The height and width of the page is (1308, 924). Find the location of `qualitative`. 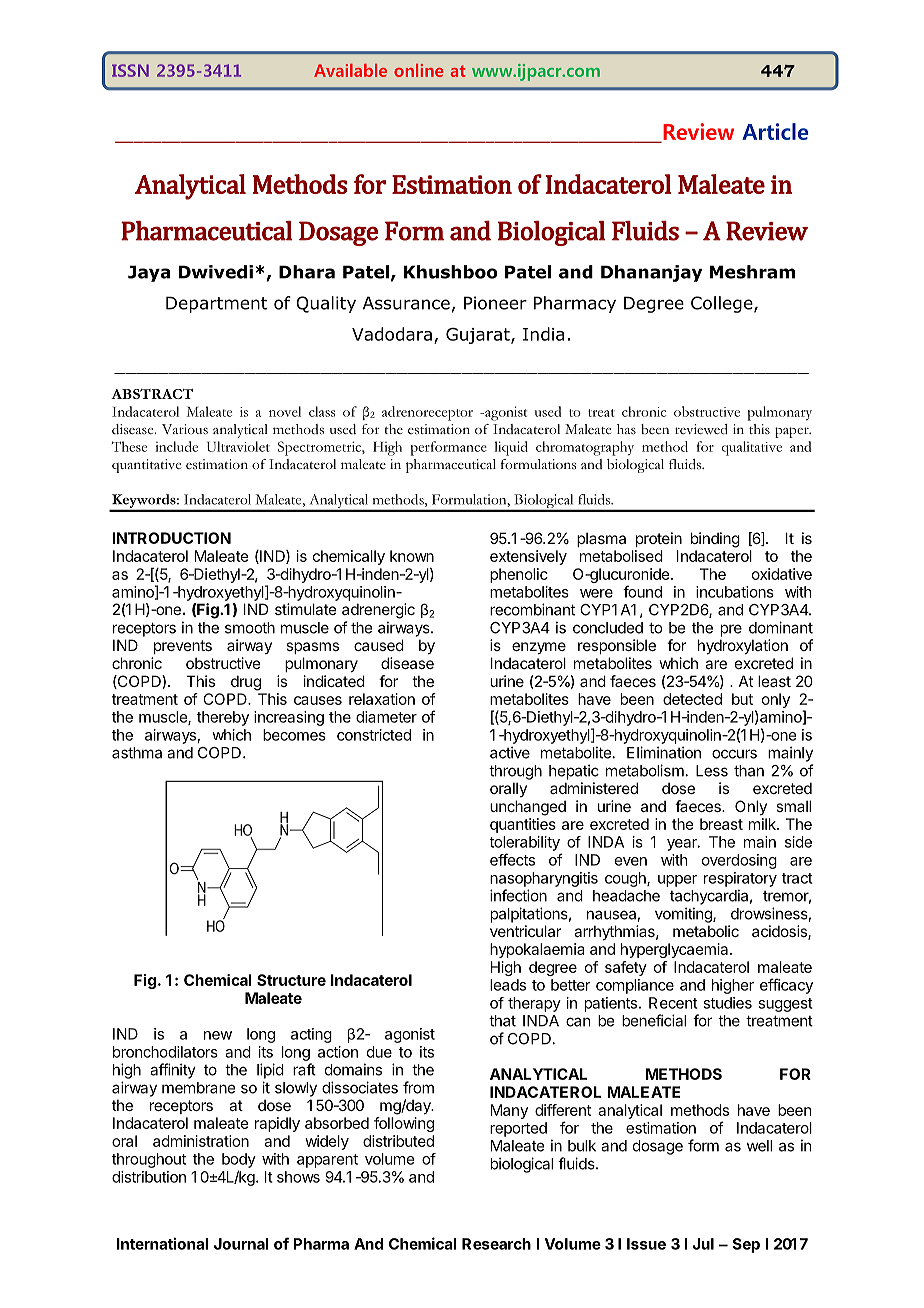

qualitative is located at coordinates (752, 448).
